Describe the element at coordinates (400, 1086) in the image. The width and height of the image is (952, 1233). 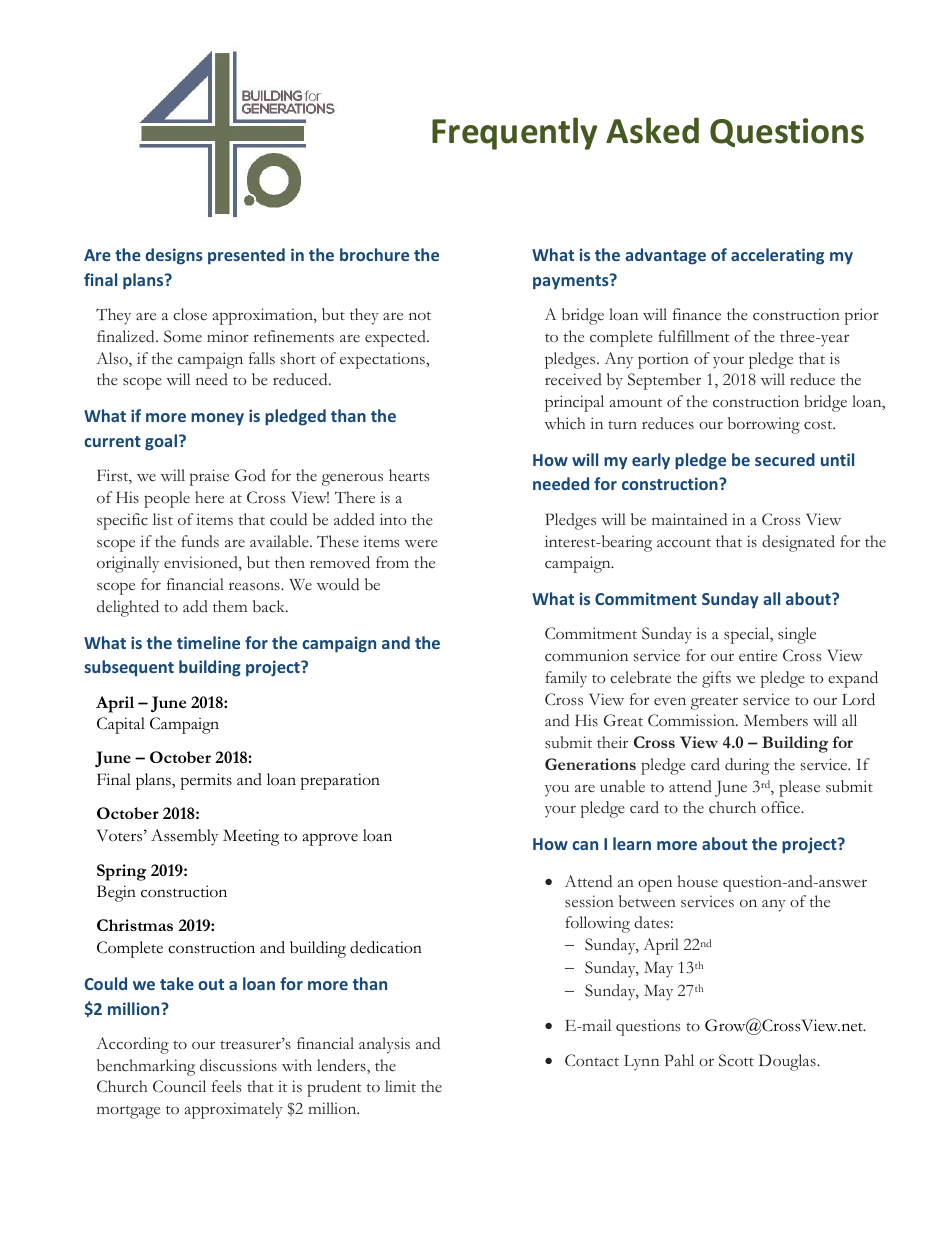
I see `limit` at that location.
